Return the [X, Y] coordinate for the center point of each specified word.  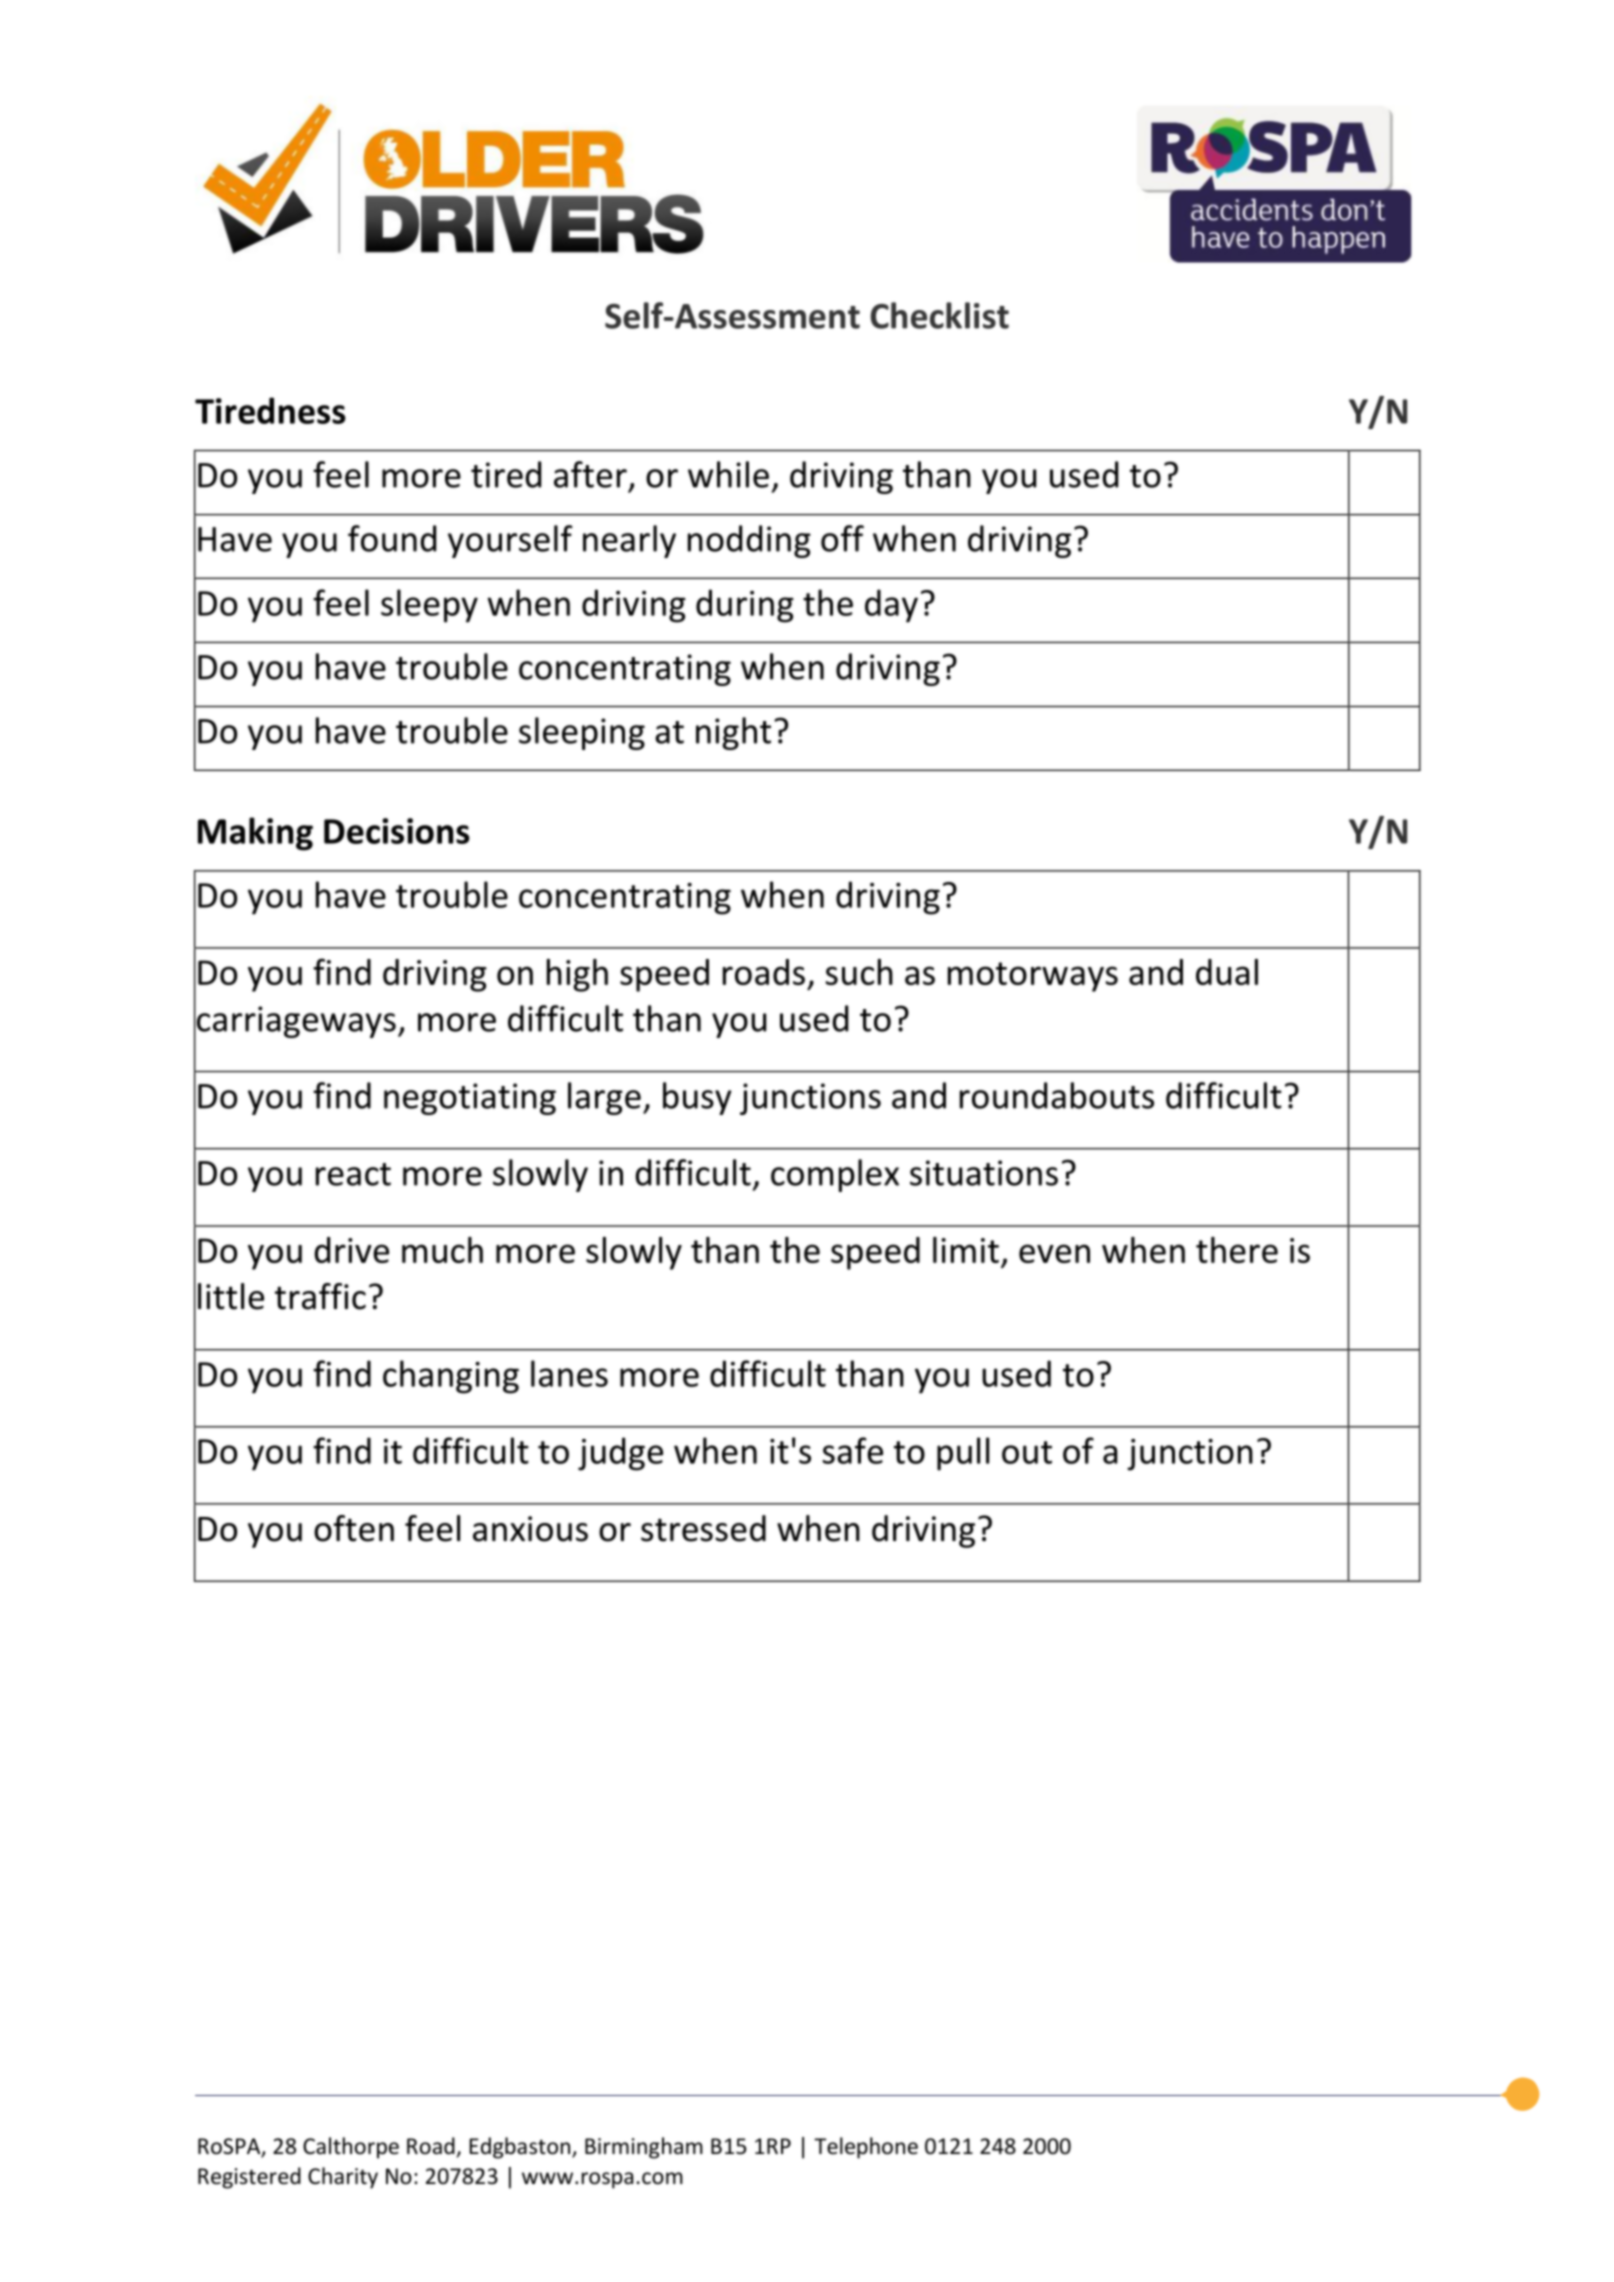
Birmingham [644, 2148]
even [1054, 1253]
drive [351, 1250]
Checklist [939, 315]
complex [835, 1175]
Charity [343, 2178]
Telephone [866, 2148]
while [728, 474]
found [392, 538]
